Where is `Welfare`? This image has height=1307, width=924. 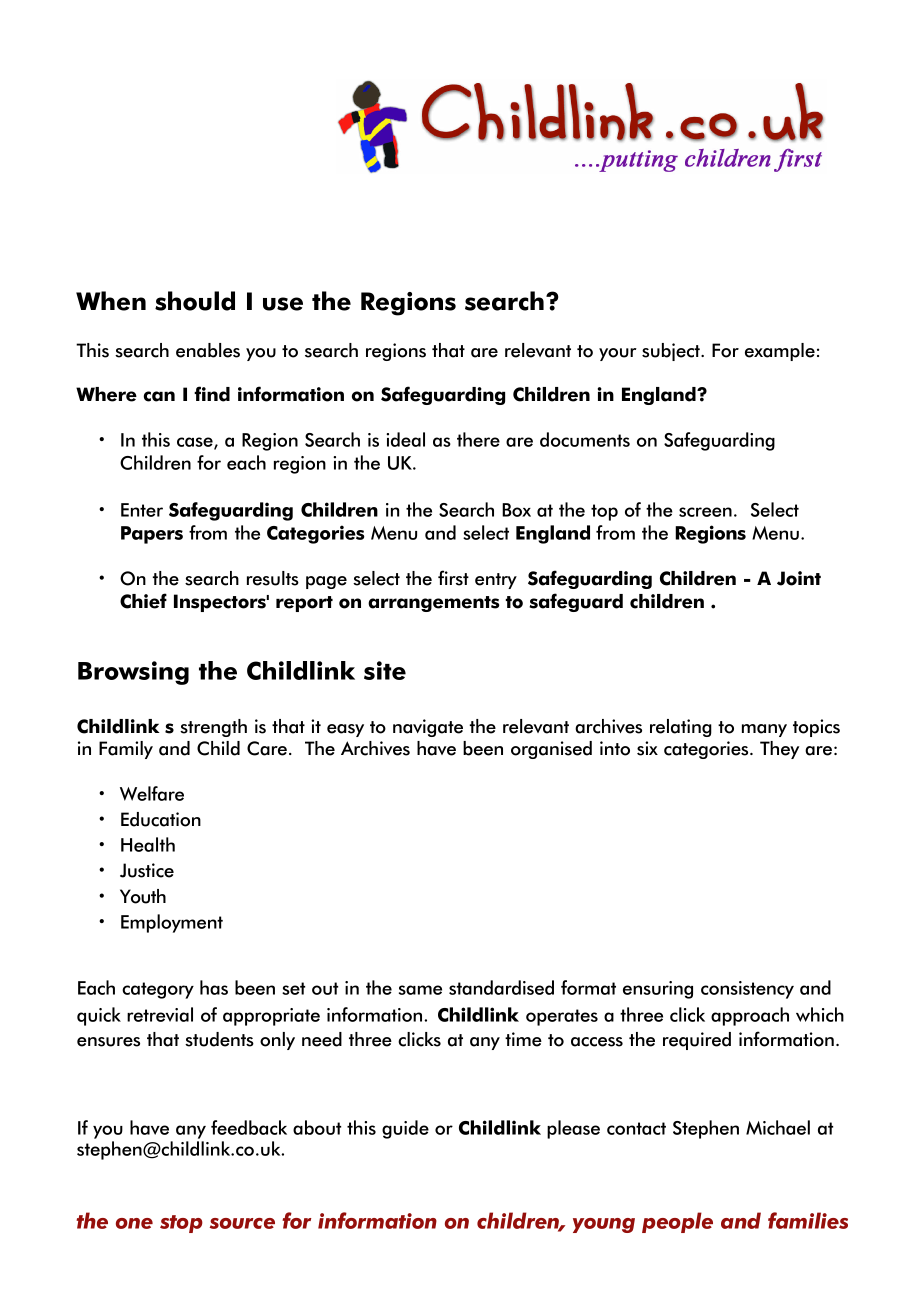 Welfare is located at coordinates (152, 793).
